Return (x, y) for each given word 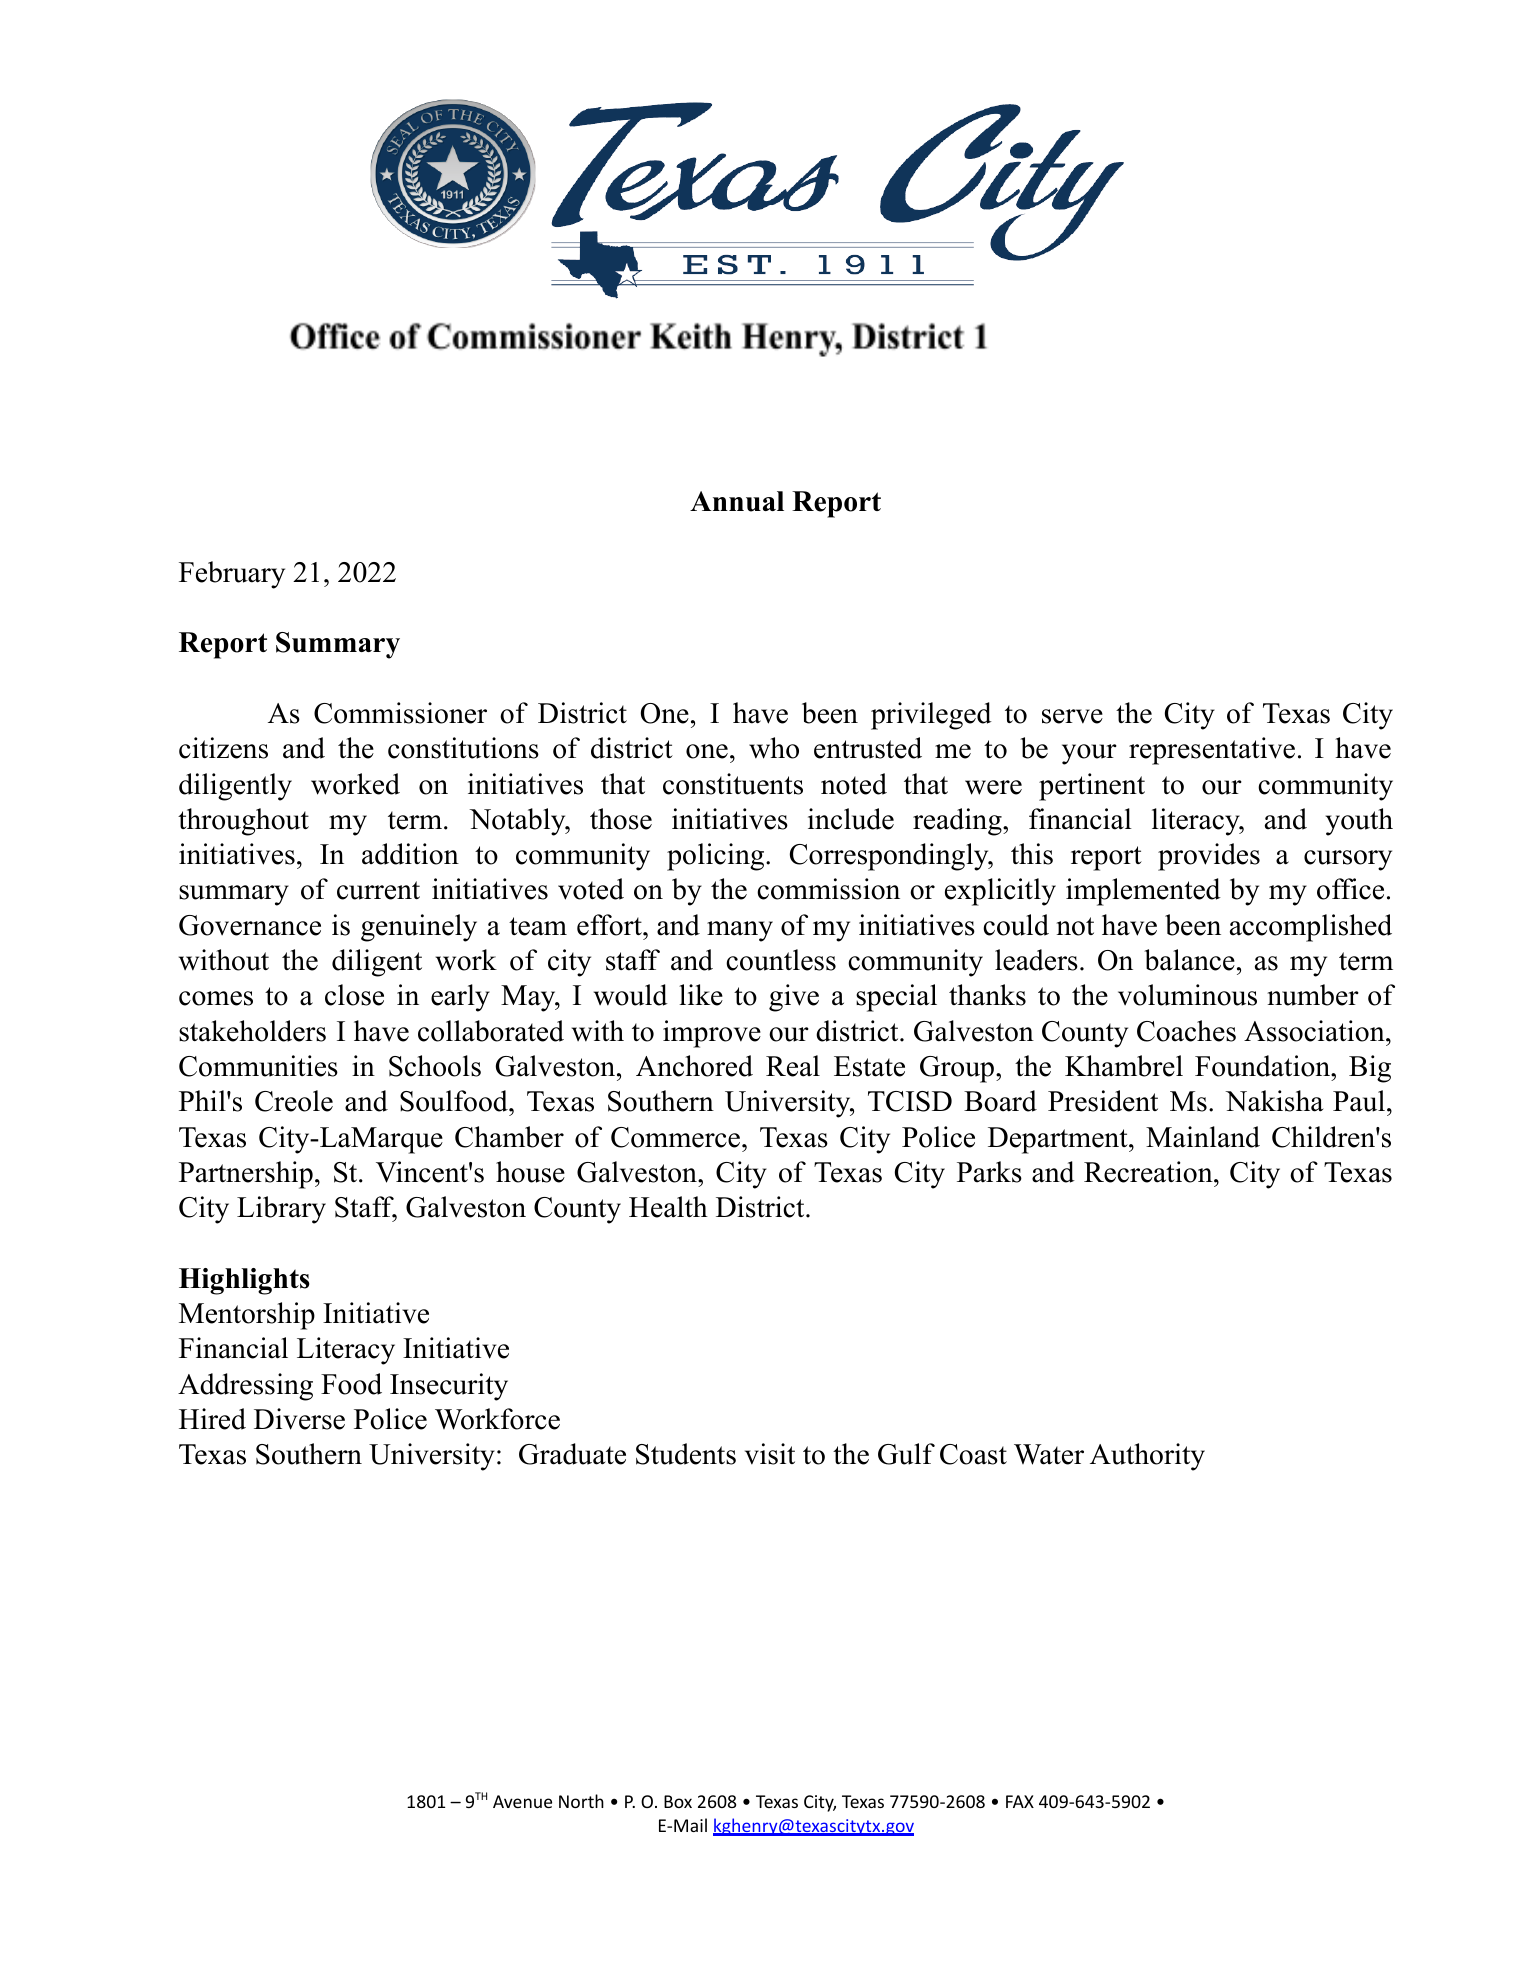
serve (1072, 716)
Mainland (1203, 1137)
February (232, 575)
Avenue (522, 1801)
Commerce (675, 1137)
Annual (737, 501)
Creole (294, 1101)
